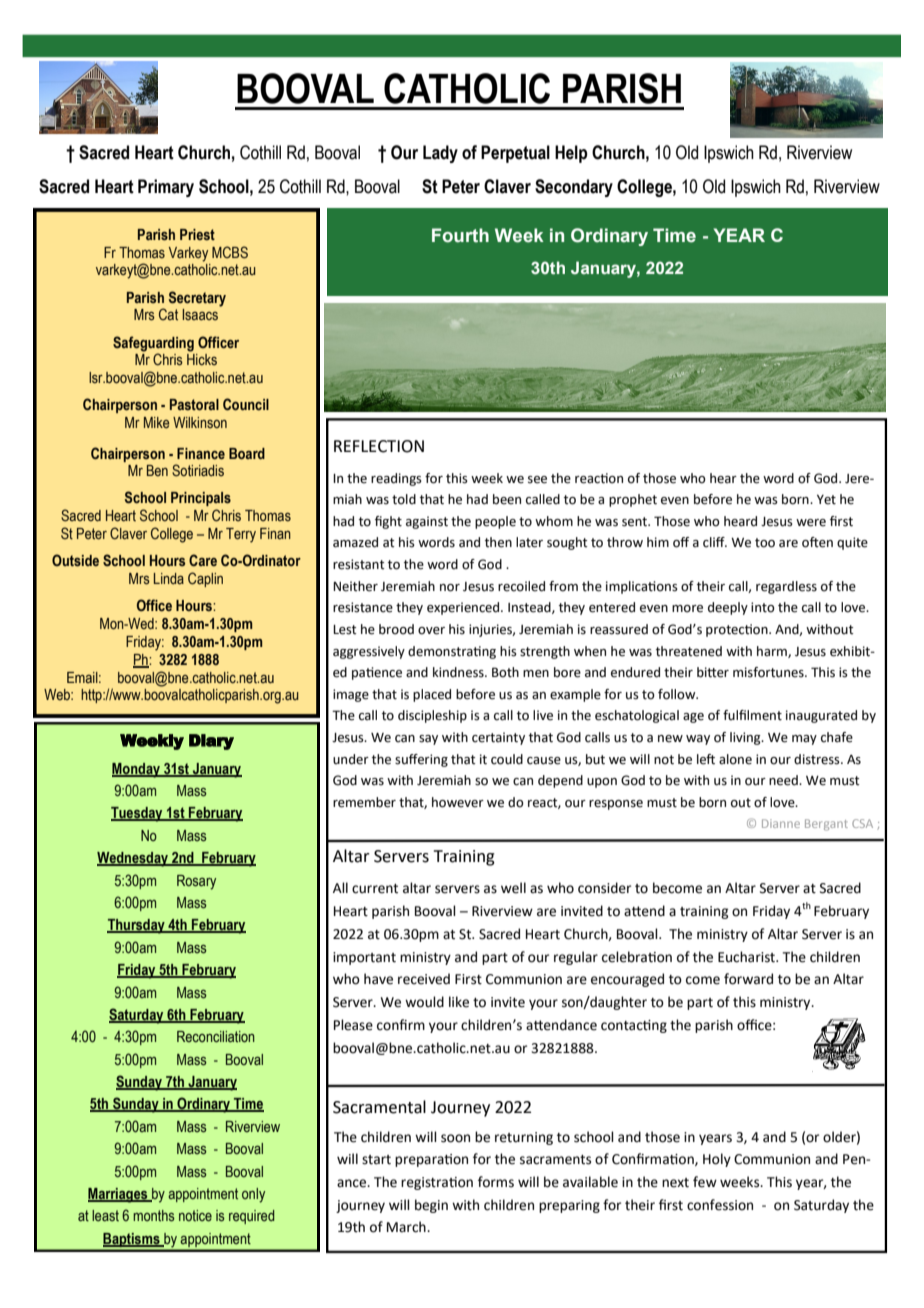  Describe the element at coordinates (459, 672) in the screenshot. I see `kindness` at that location.
